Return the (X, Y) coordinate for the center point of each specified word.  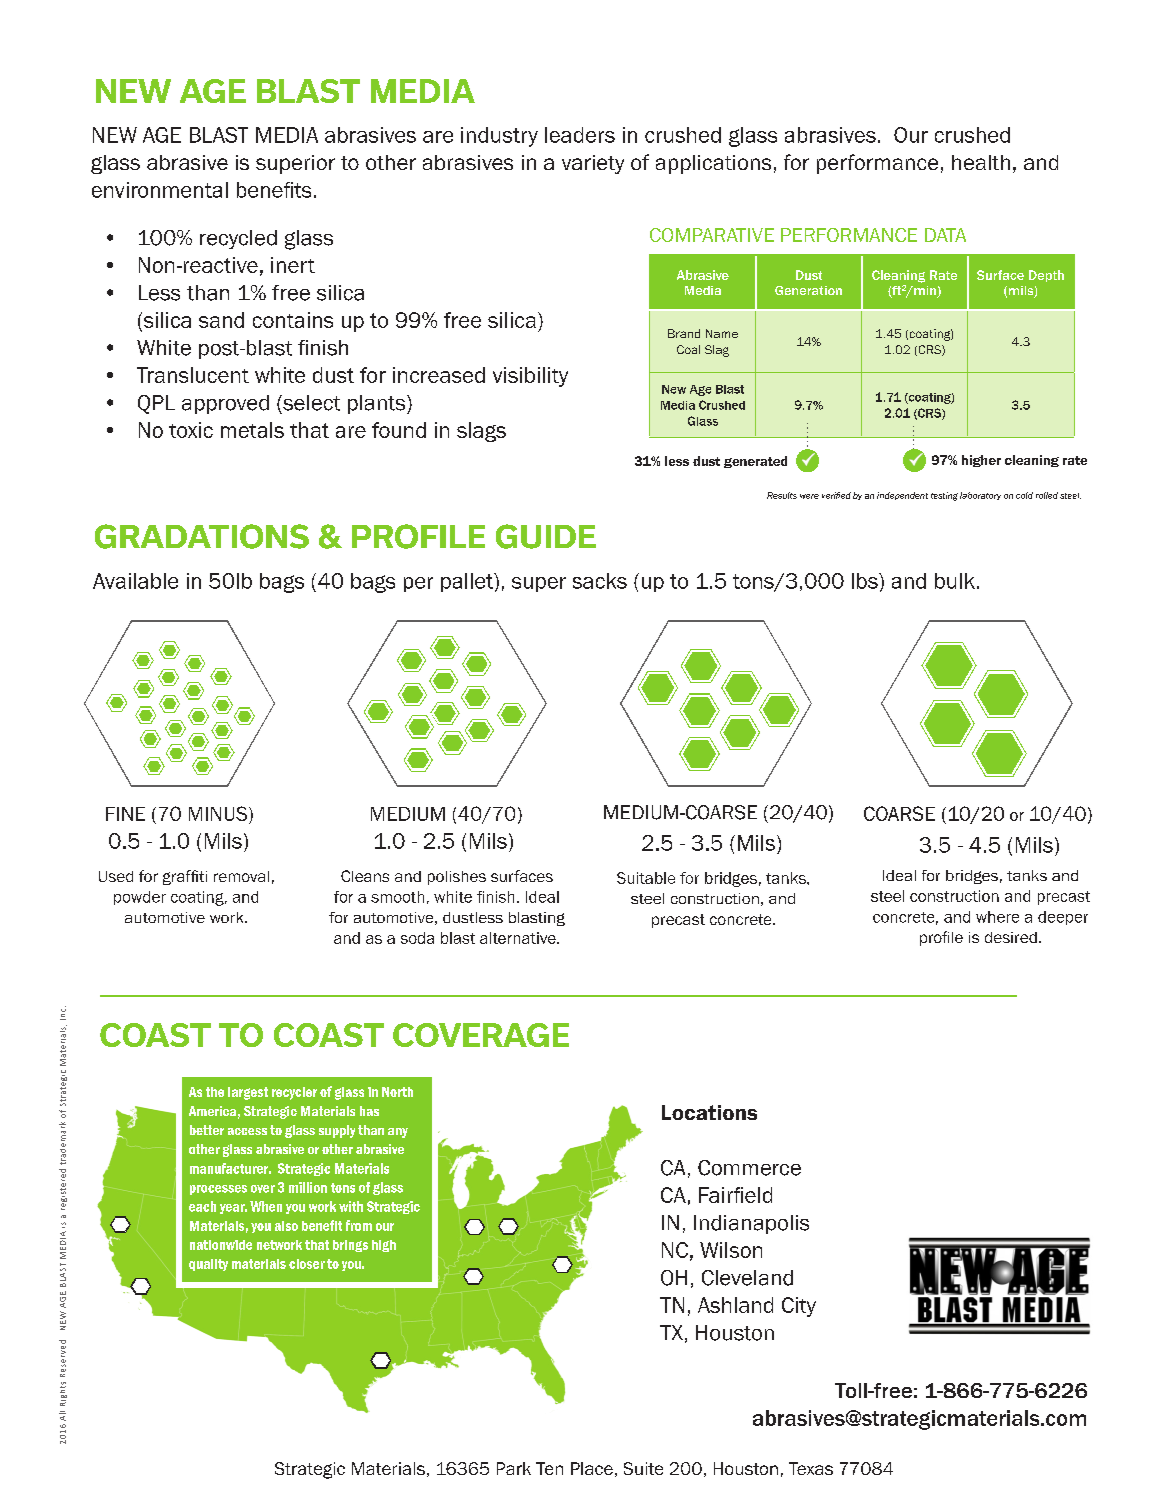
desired (1011, 937)
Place (592, 1468)
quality (208, 1265)
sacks (600, 581)
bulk (955, 581)
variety (593, 164)
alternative (519, 938)
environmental (160, 190)
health (981, 162)
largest (248, 1093)
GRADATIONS (202, 536)
